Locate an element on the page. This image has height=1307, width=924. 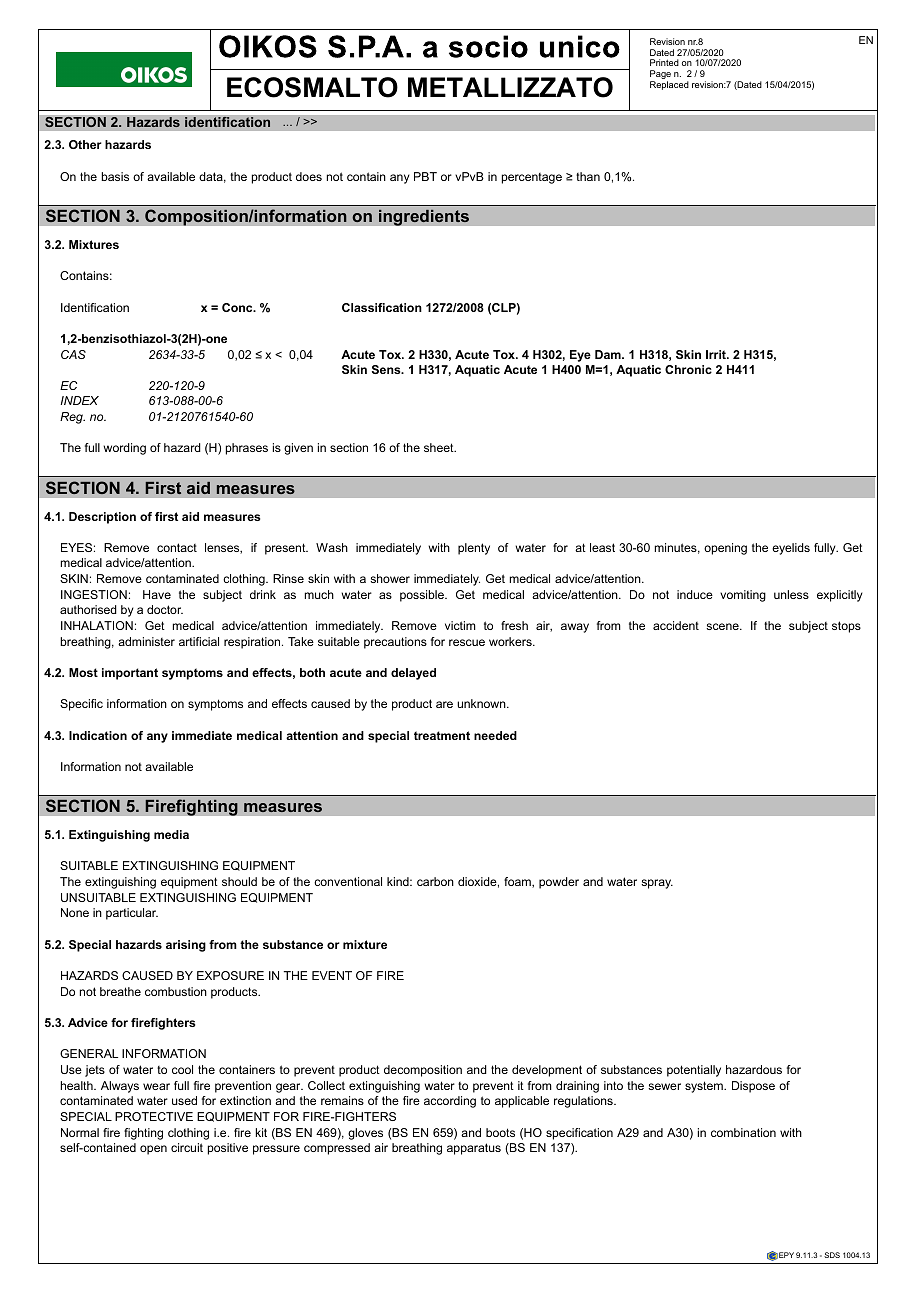
circuit is located at coordinates (187, 1147).
